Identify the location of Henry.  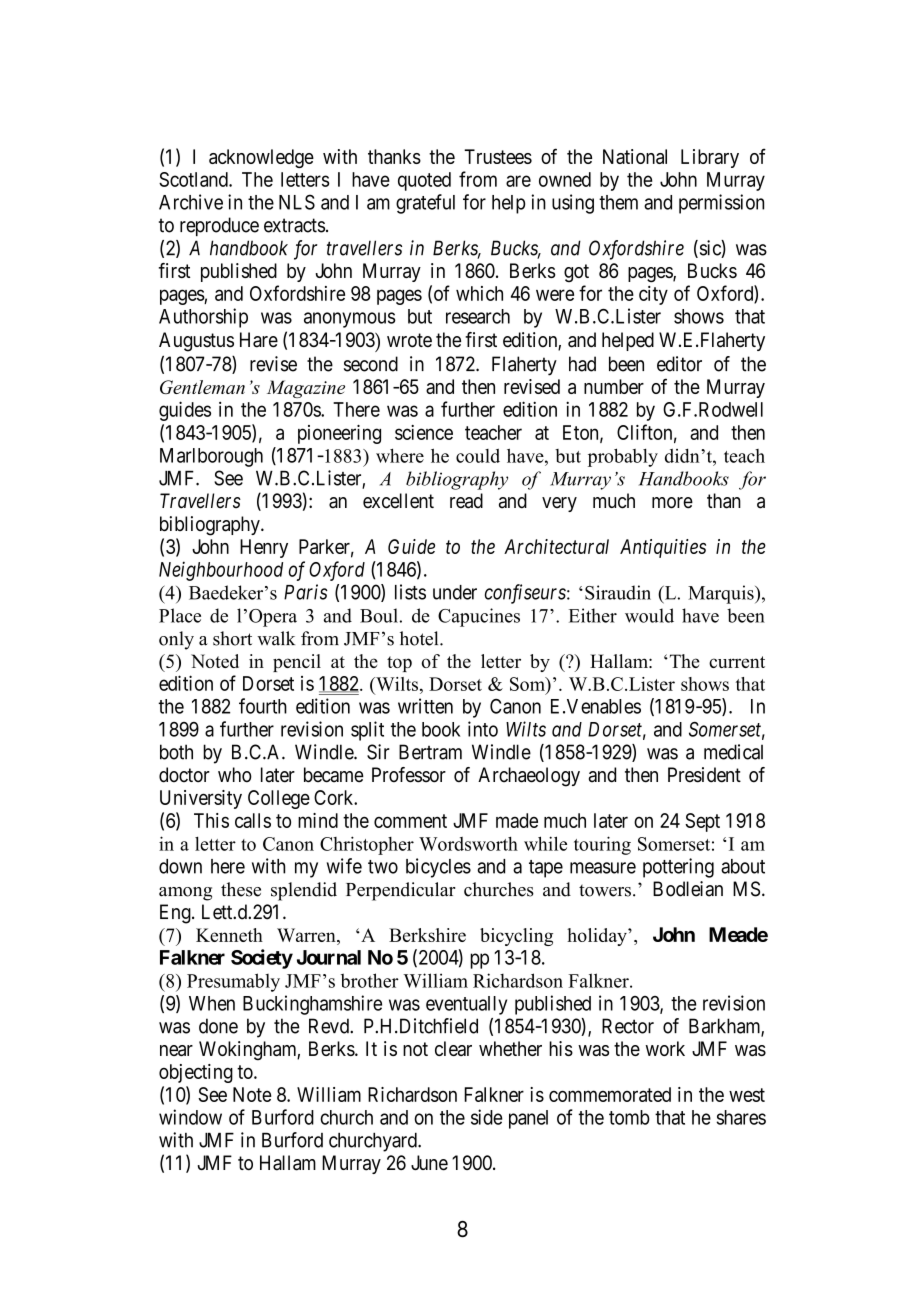
(264, 548).
